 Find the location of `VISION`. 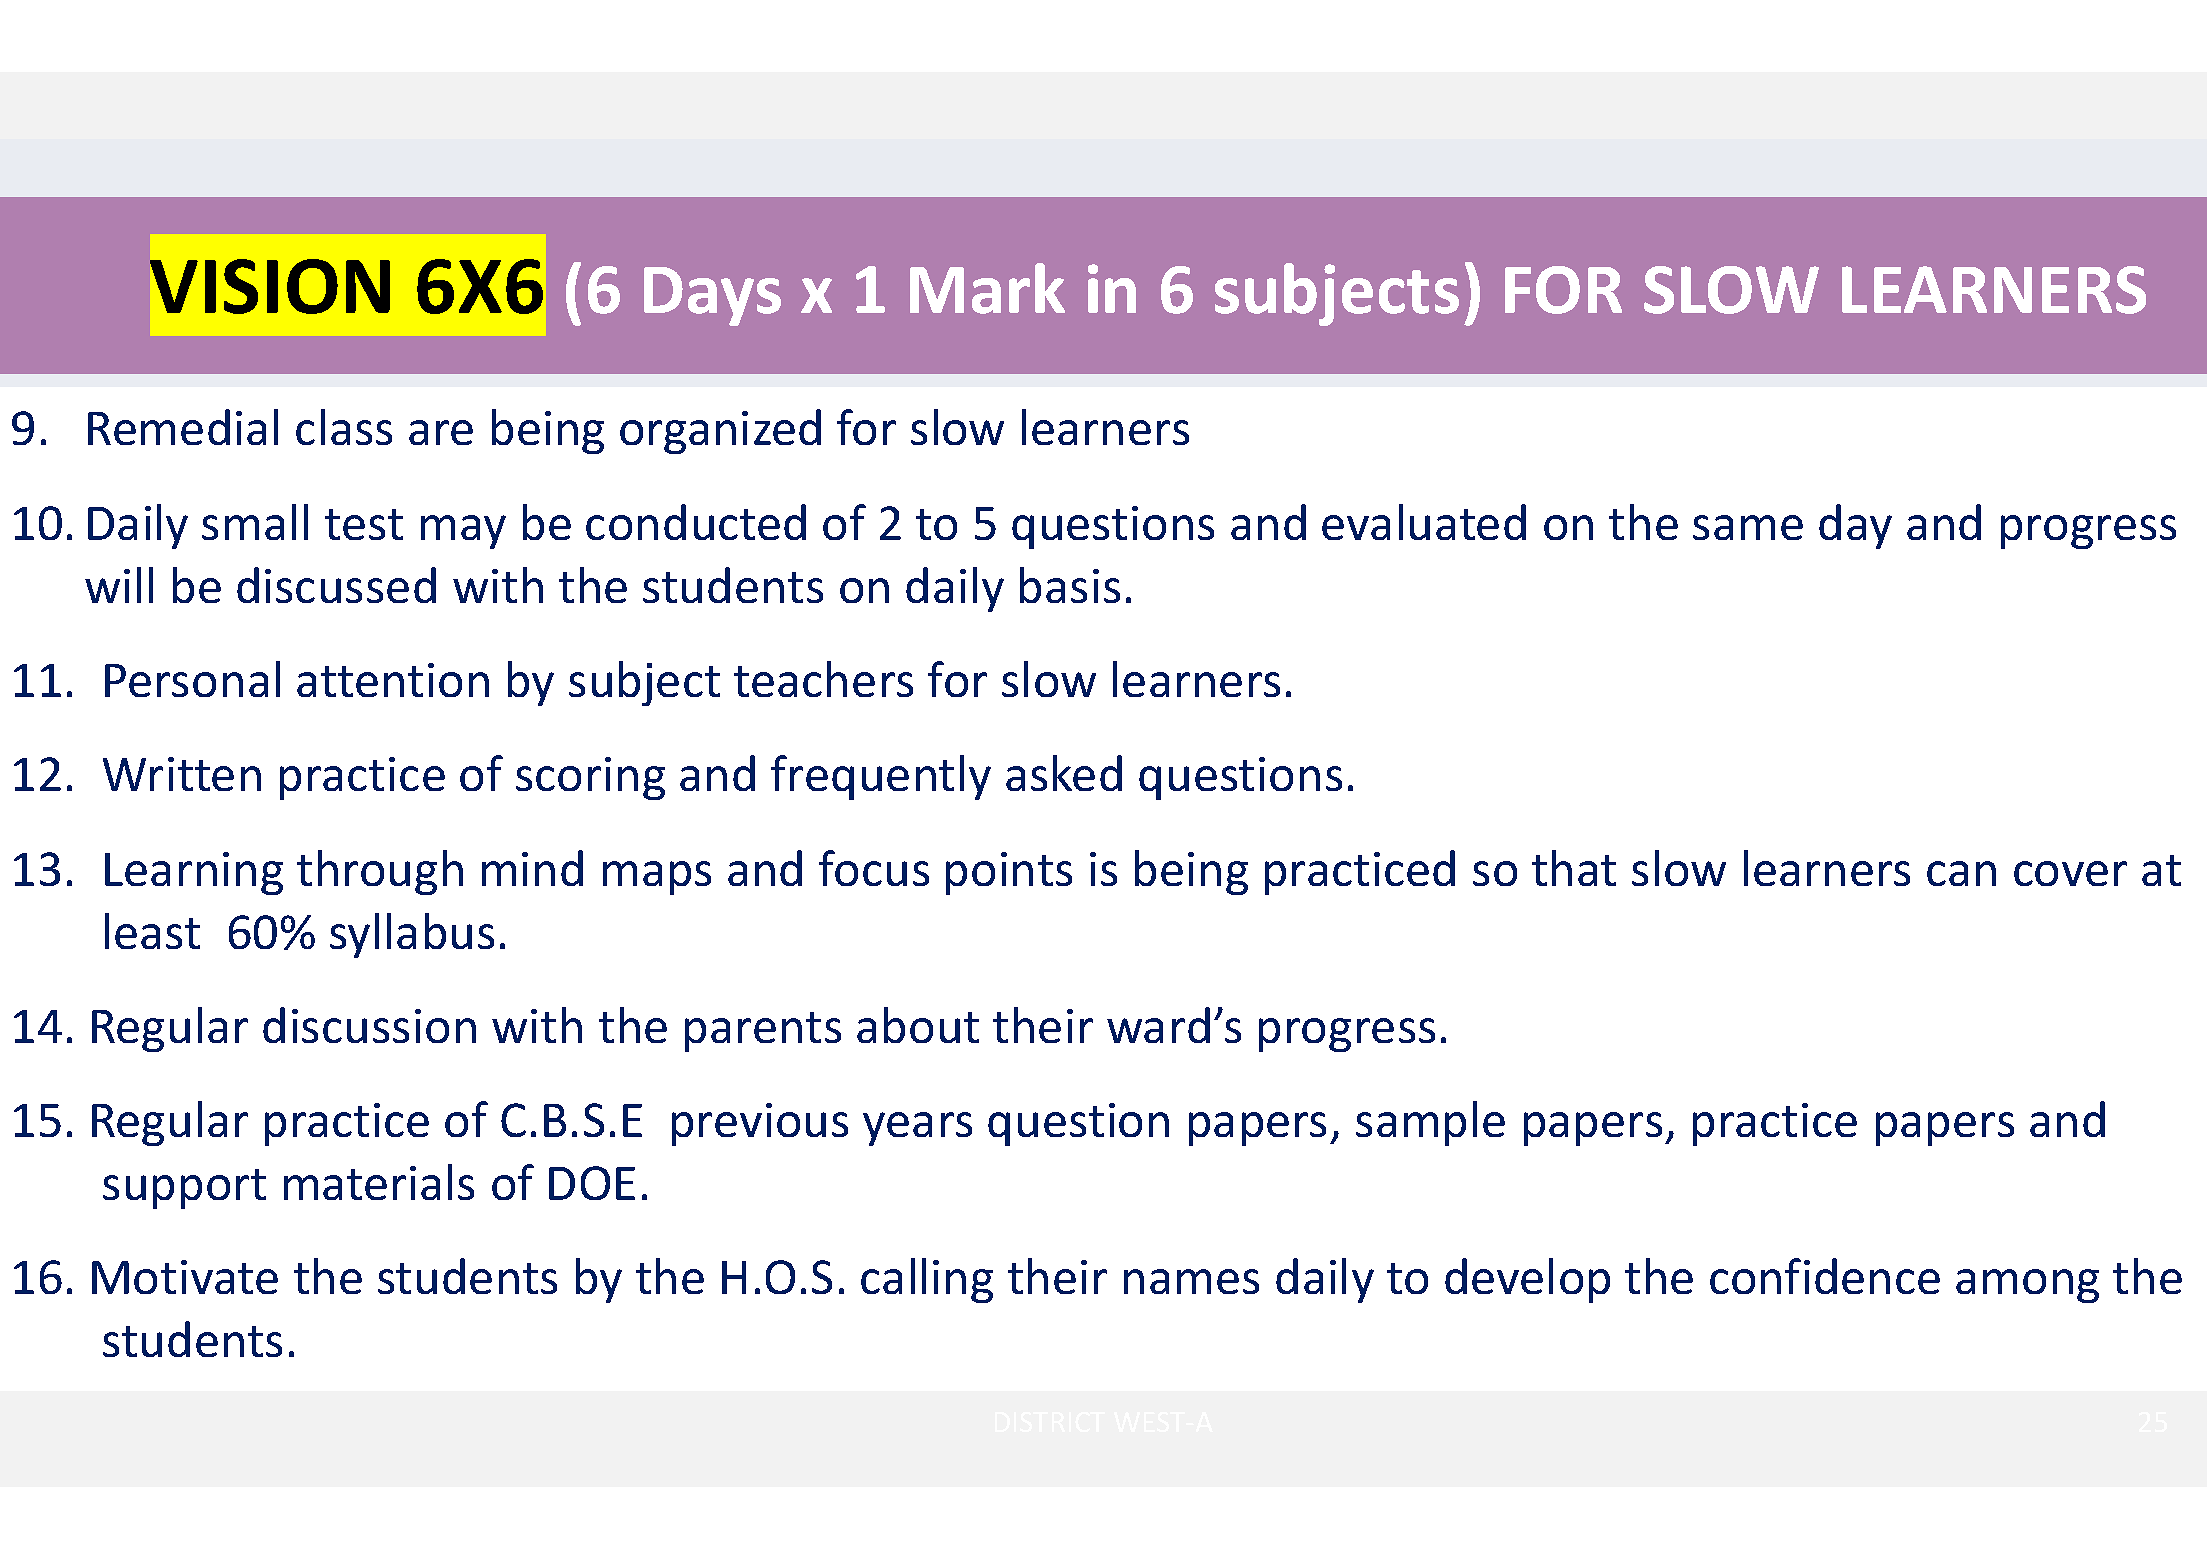

VISION is located at coordinates (270, 286).
